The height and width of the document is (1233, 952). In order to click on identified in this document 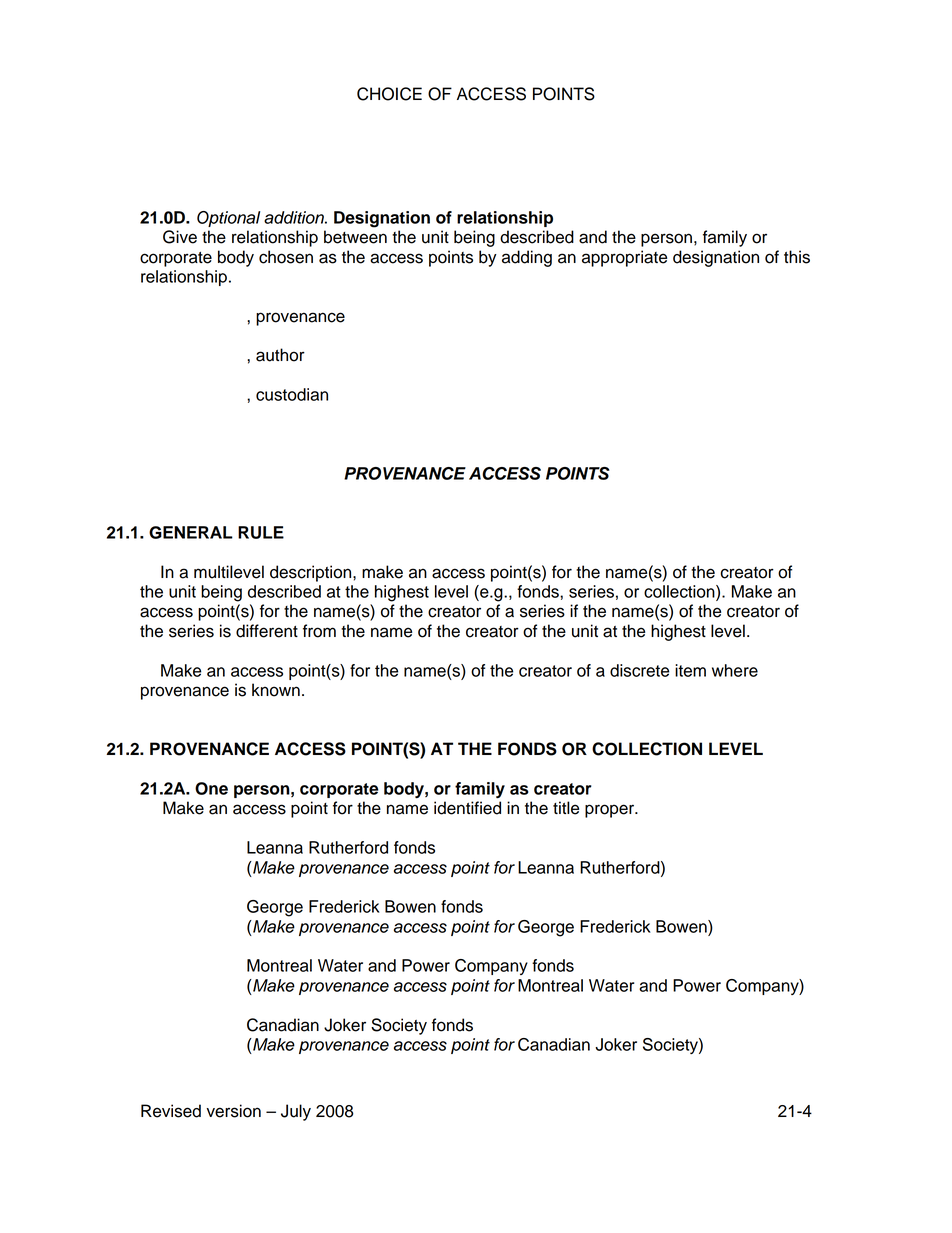, I will do `click(467, 808)`.
